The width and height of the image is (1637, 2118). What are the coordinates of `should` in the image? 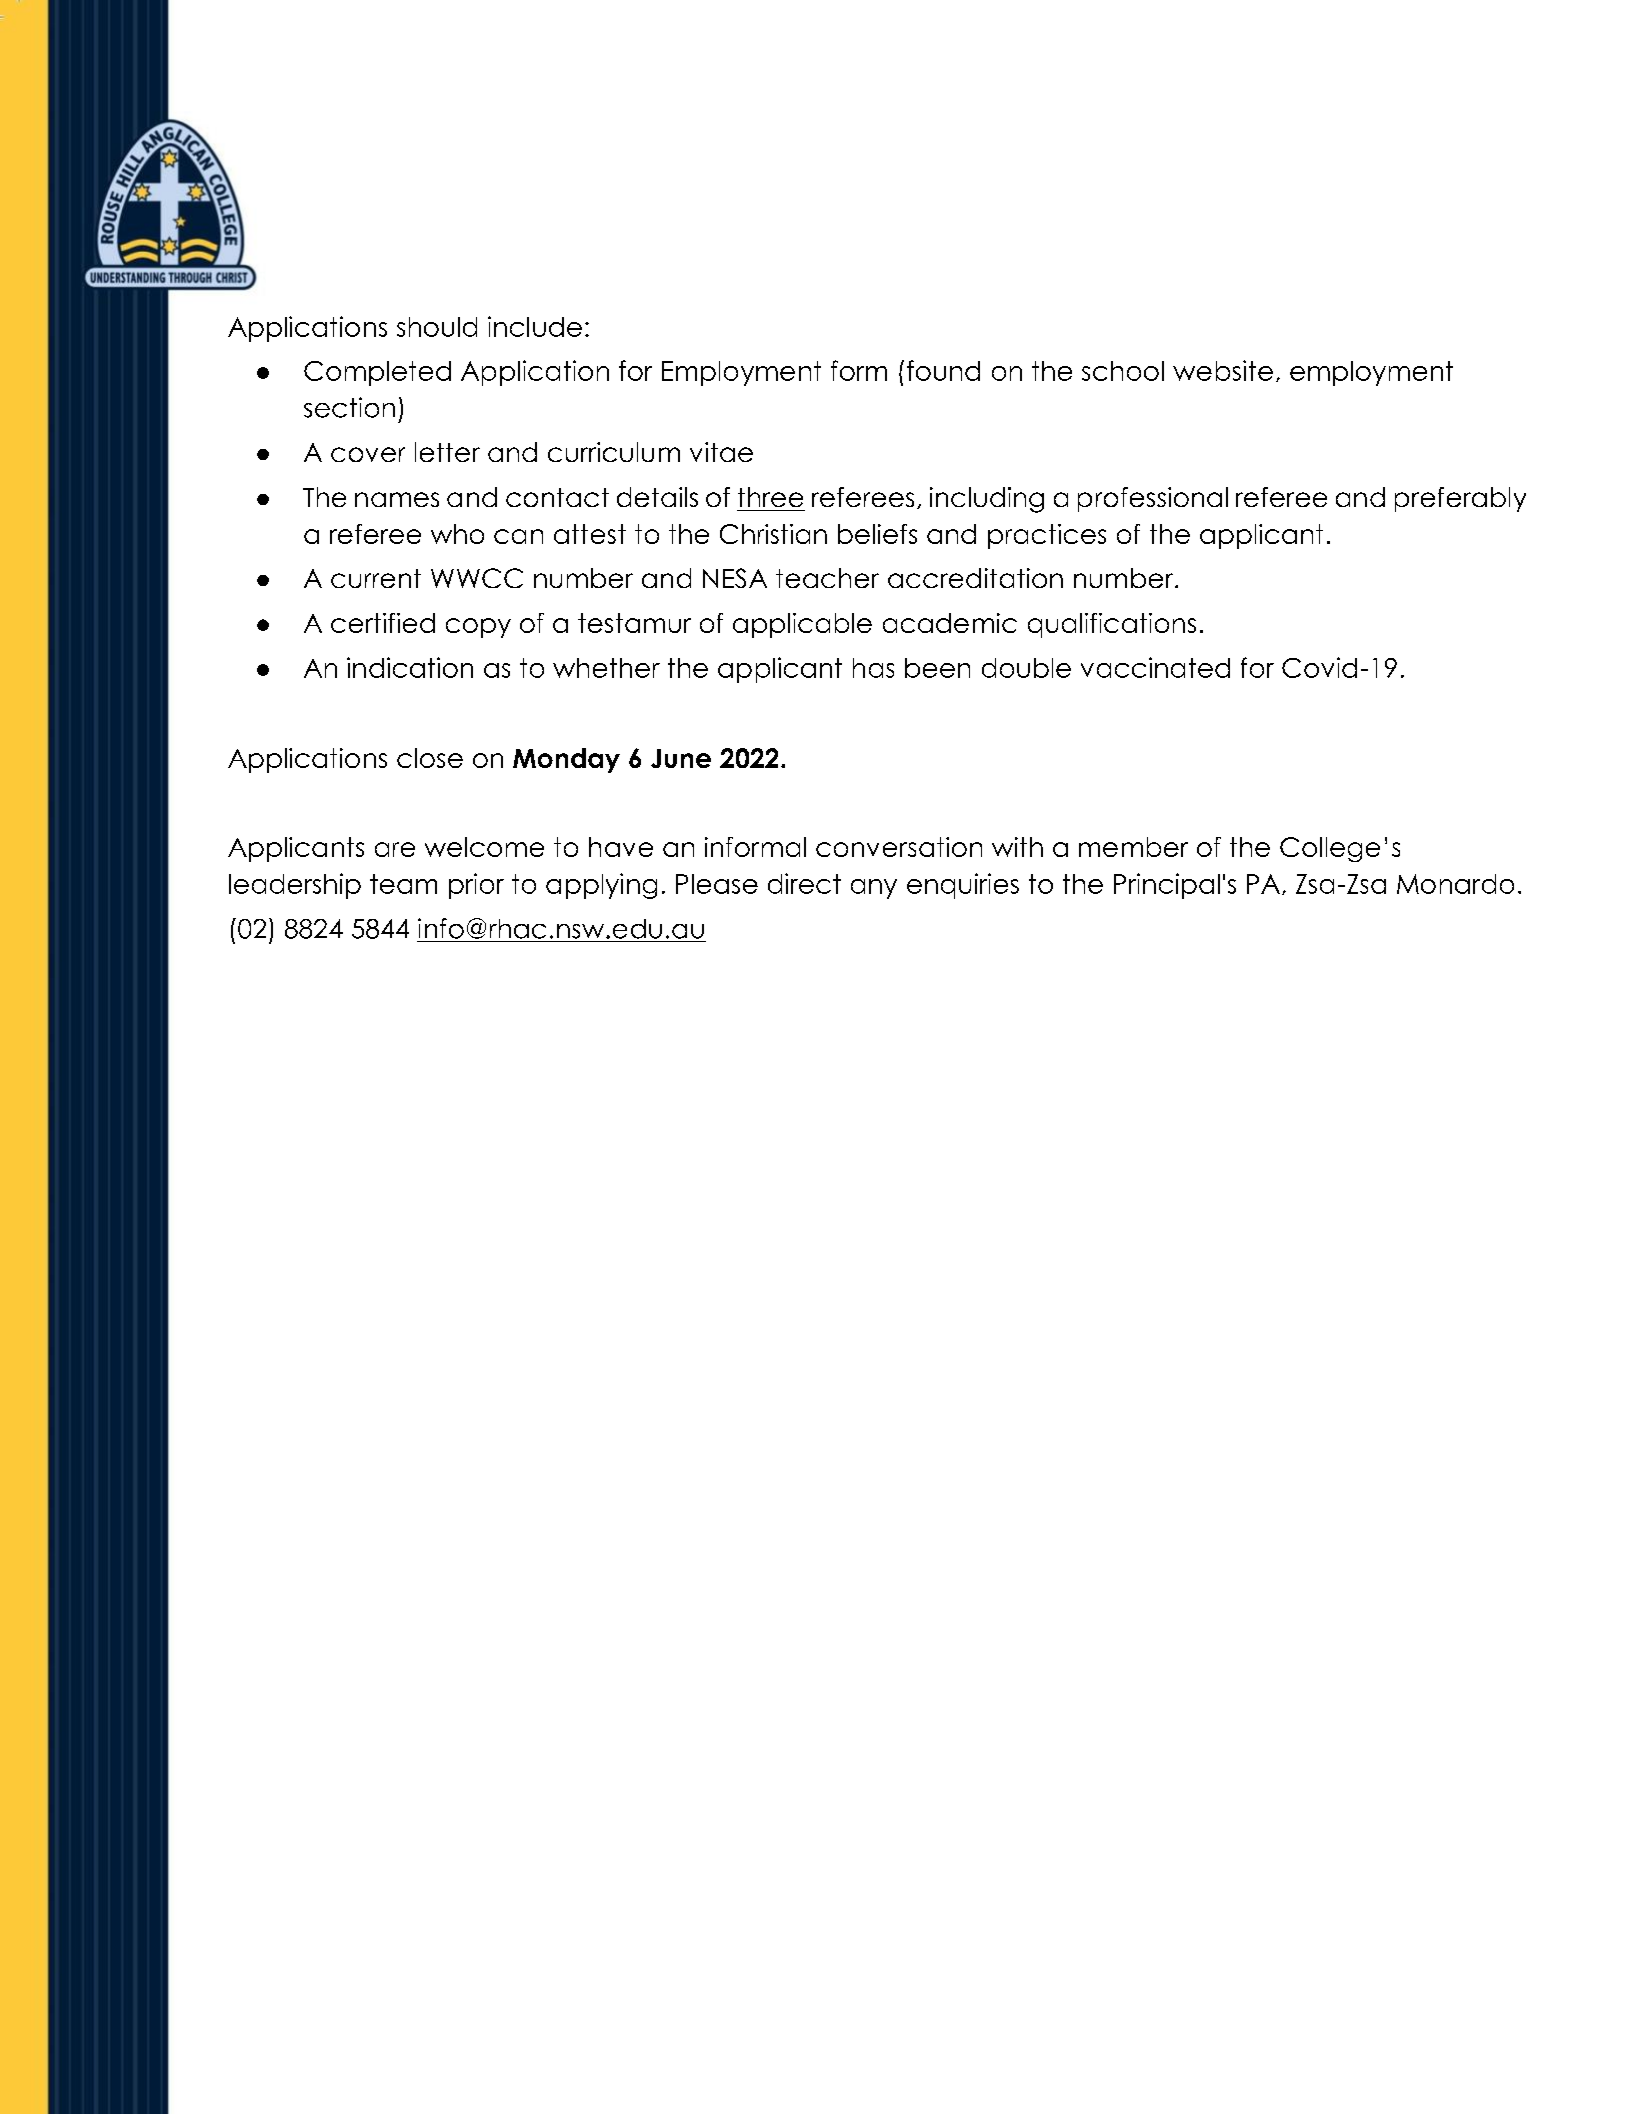 It's located at (437, 327).
